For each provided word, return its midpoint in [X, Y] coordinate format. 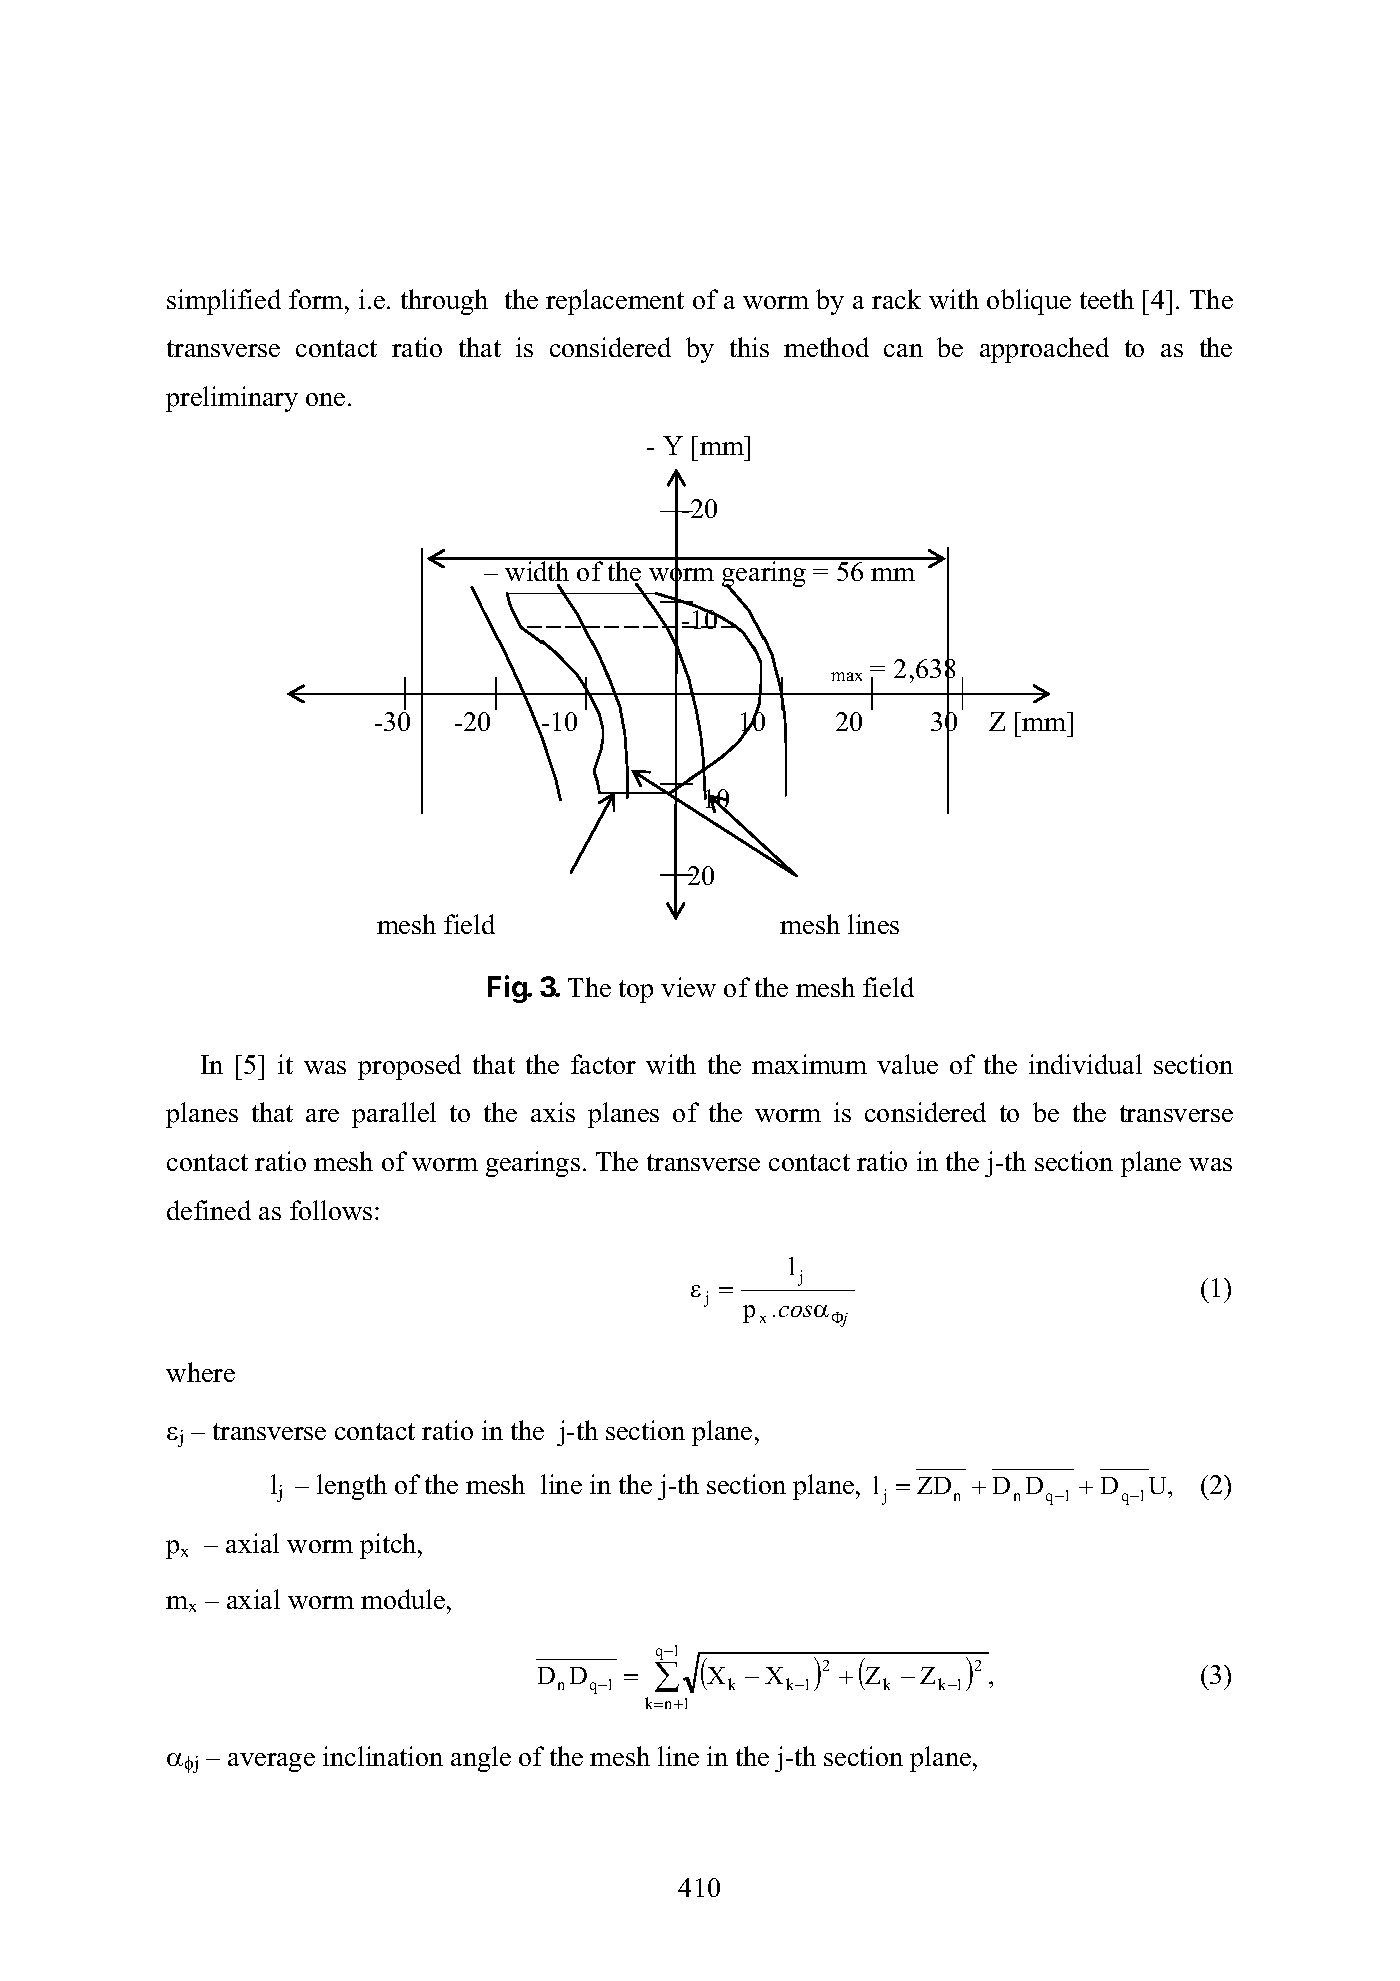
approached [1044, 350]
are [322, 1115]
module [404, 1599]
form [317, 299]
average [271, 1762]
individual [1085, 1064]
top [636, 991]
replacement [615, 302]
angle [481, 1759]
